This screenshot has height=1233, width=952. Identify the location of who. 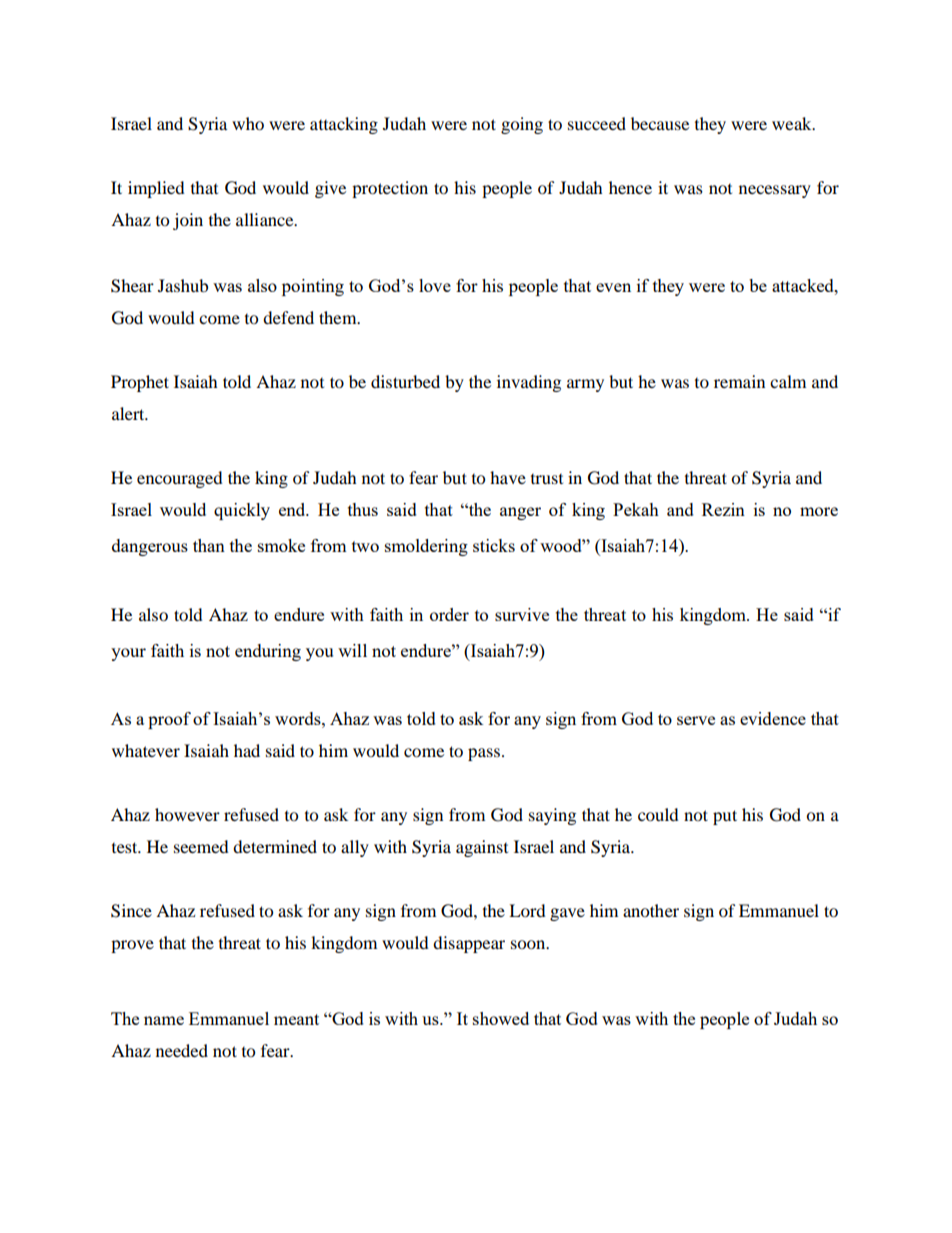
(248, 123).
